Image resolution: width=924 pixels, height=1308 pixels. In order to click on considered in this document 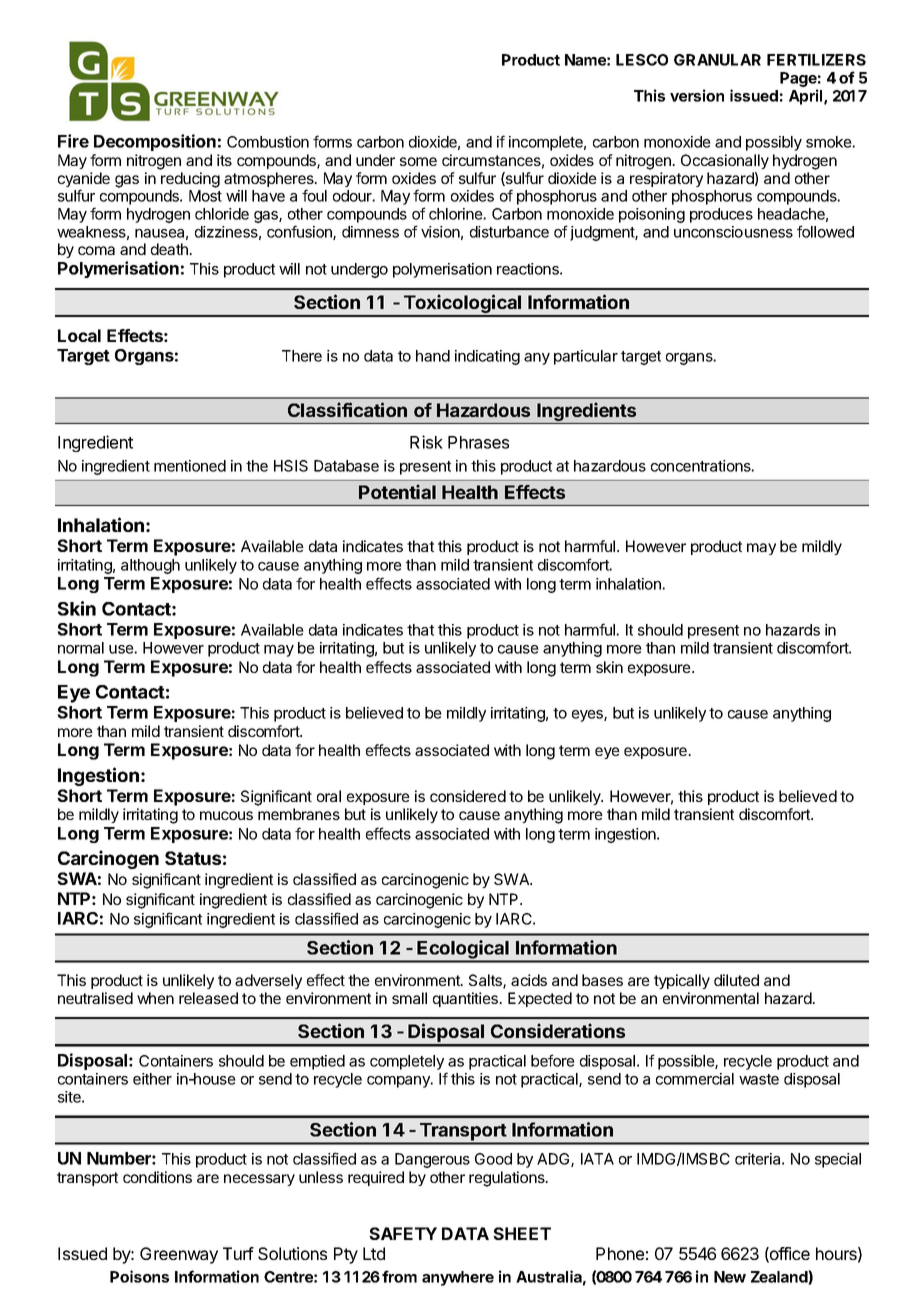, I will do `click(468, 796)`.
